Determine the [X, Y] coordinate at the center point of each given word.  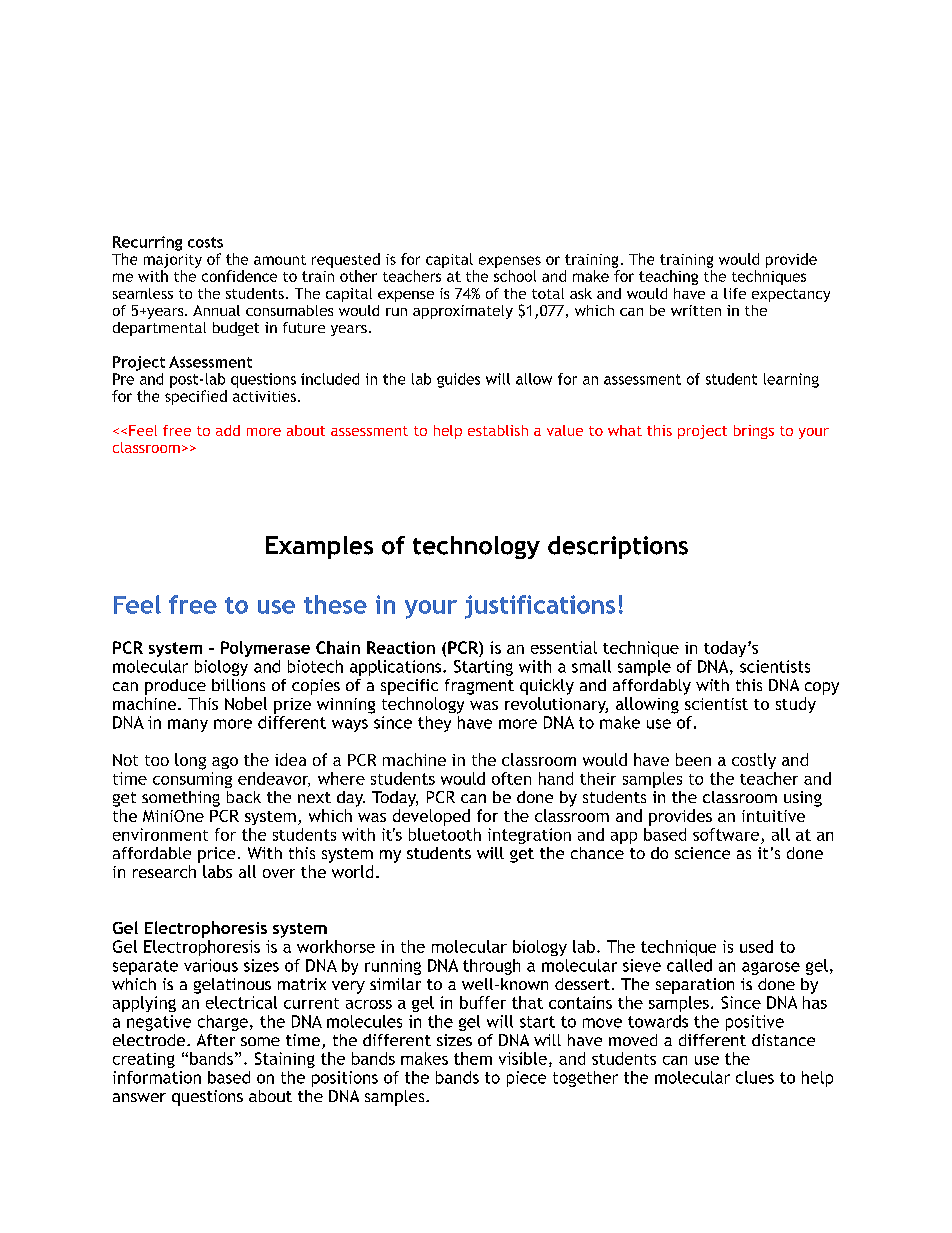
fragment [479, 687]
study [796, 705]
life [735, 293]
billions [238, 685]
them [473, 1058]
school [515, 276]
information [157, 1077]
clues [755, 1077]
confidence [239, 276]
